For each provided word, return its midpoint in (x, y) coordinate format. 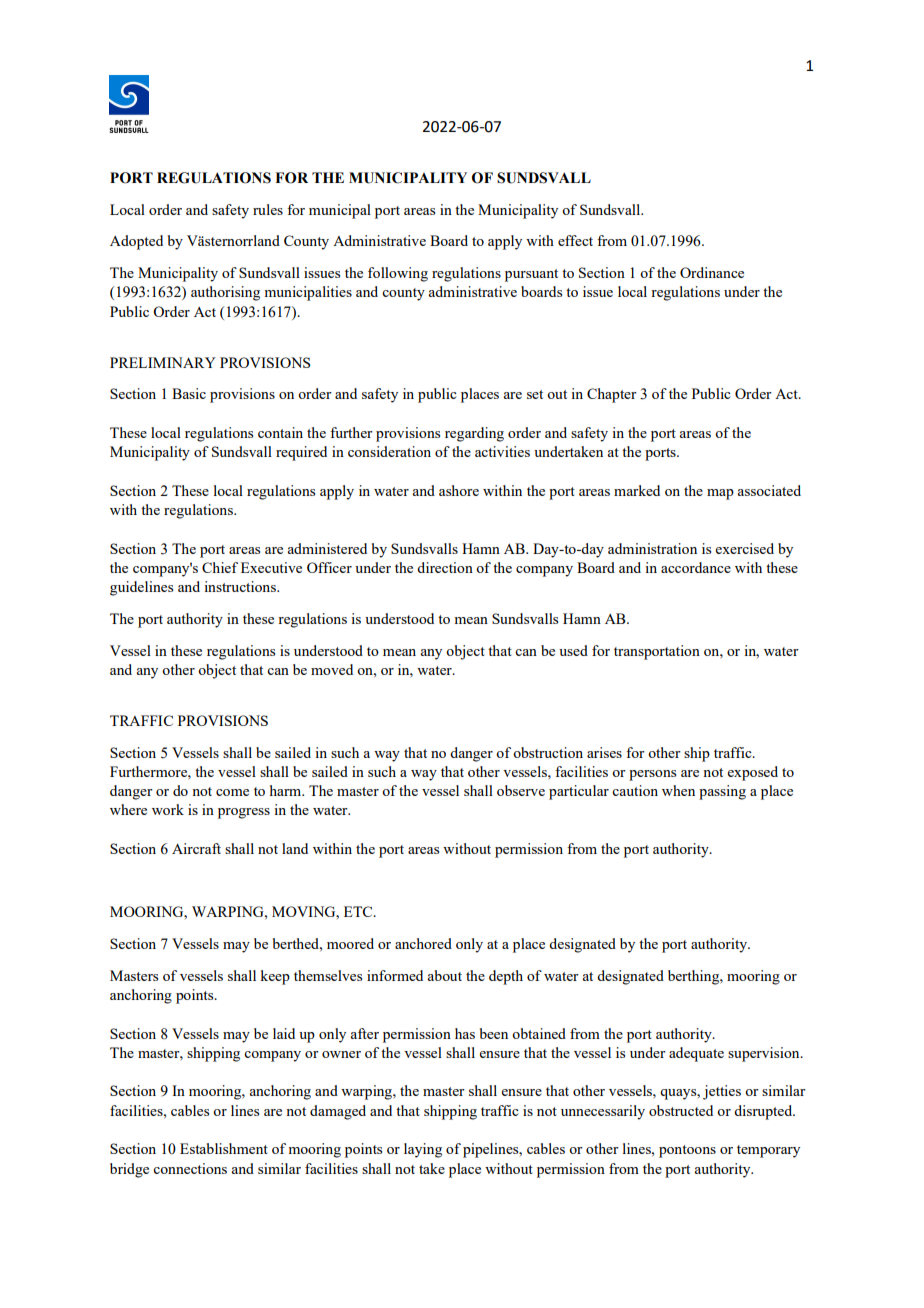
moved (332, 669)
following (398, 274)
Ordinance (712, 272)
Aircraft (196, 848)
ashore (459, 490)
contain (280, 432)
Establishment (224, 1148)
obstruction (548, 752)
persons (652, 775)
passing (722, 792)
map (720, 494)
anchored (423, 943)
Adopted (136, 242)
